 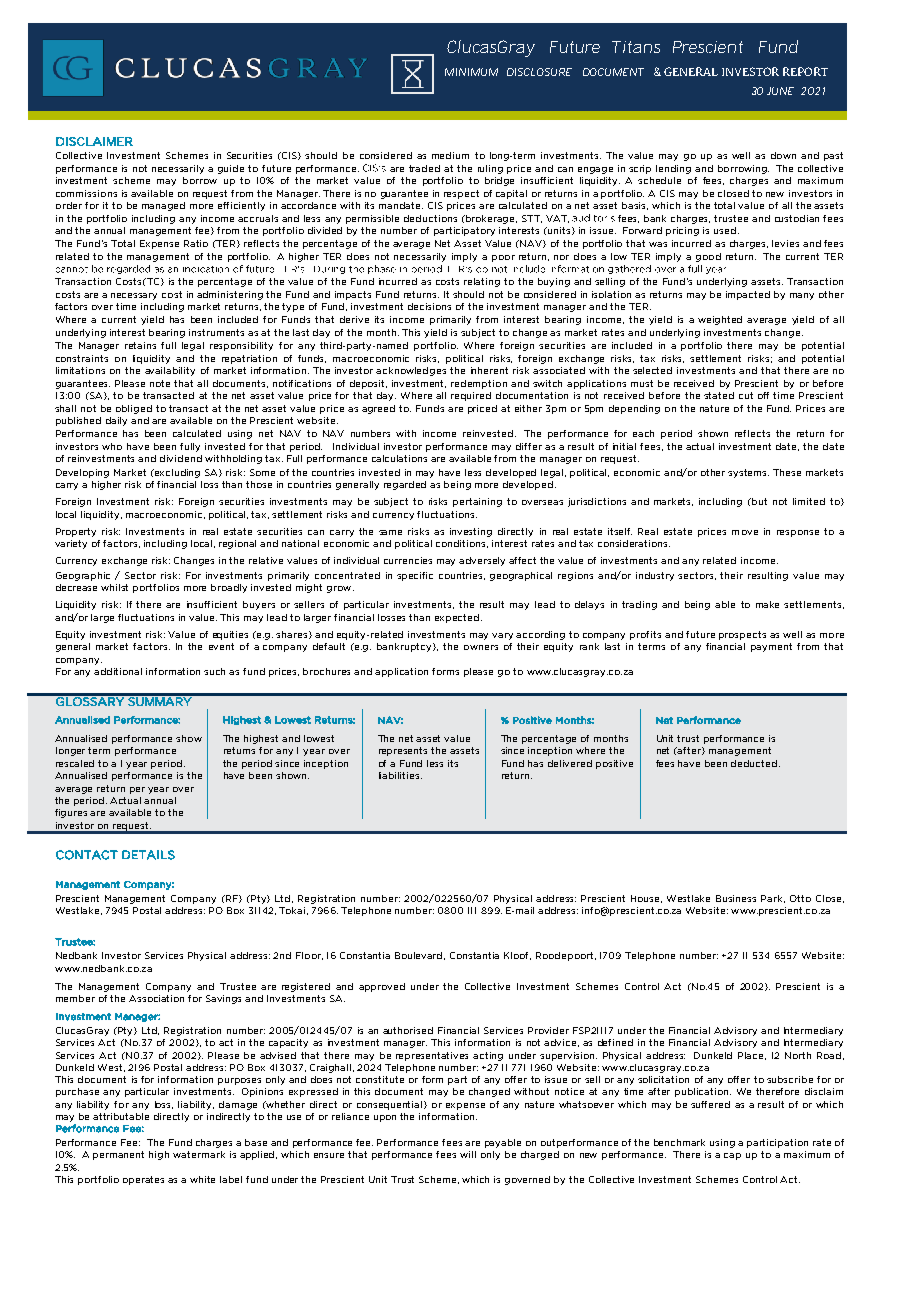 What do you see at coordinates (780, 91) in the document?
I see `JUNE` at bounding box center [780, 91].
